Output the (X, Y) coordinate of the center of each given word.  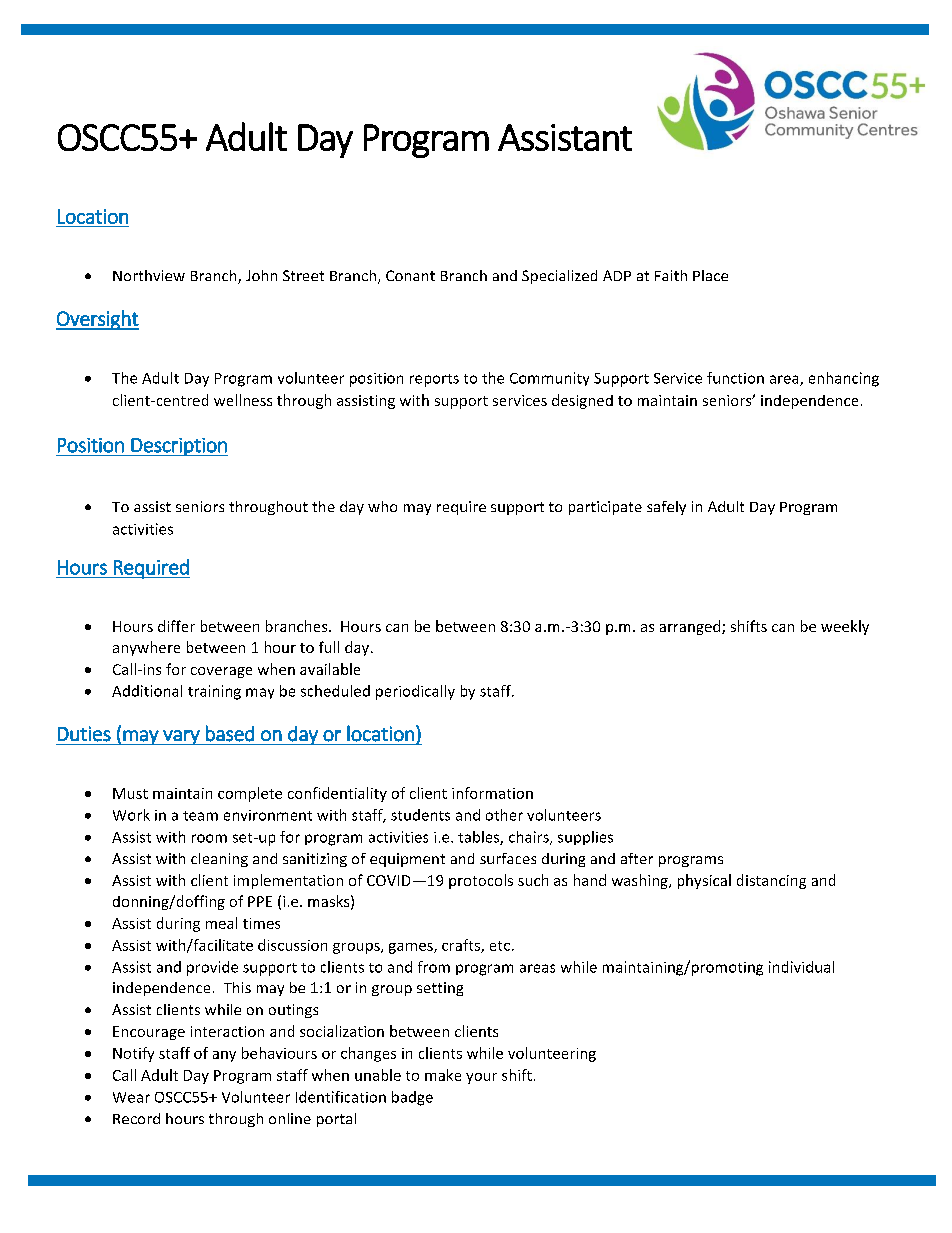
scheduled (335, 691)
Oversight (97, 320)
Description (178, 447)
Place (710, 275)
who (382, 506)
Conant (410, 275)
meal (221, 923)
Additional (147, 691)
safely (666, 508)
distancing (771, 881)
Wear (131, 1097)
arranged (691, 627)
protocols (481, 881)
